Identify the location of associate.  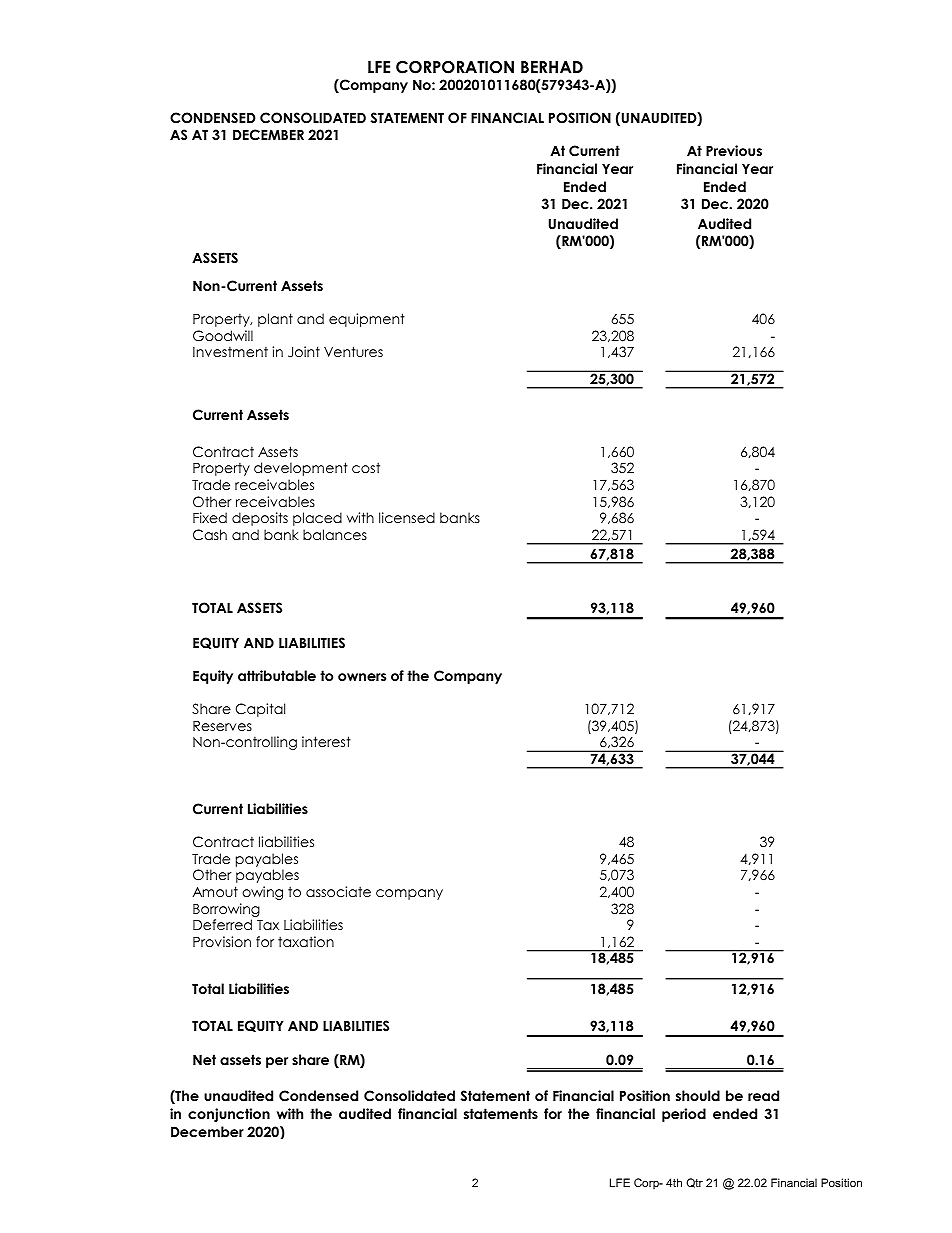
(338, 891).
